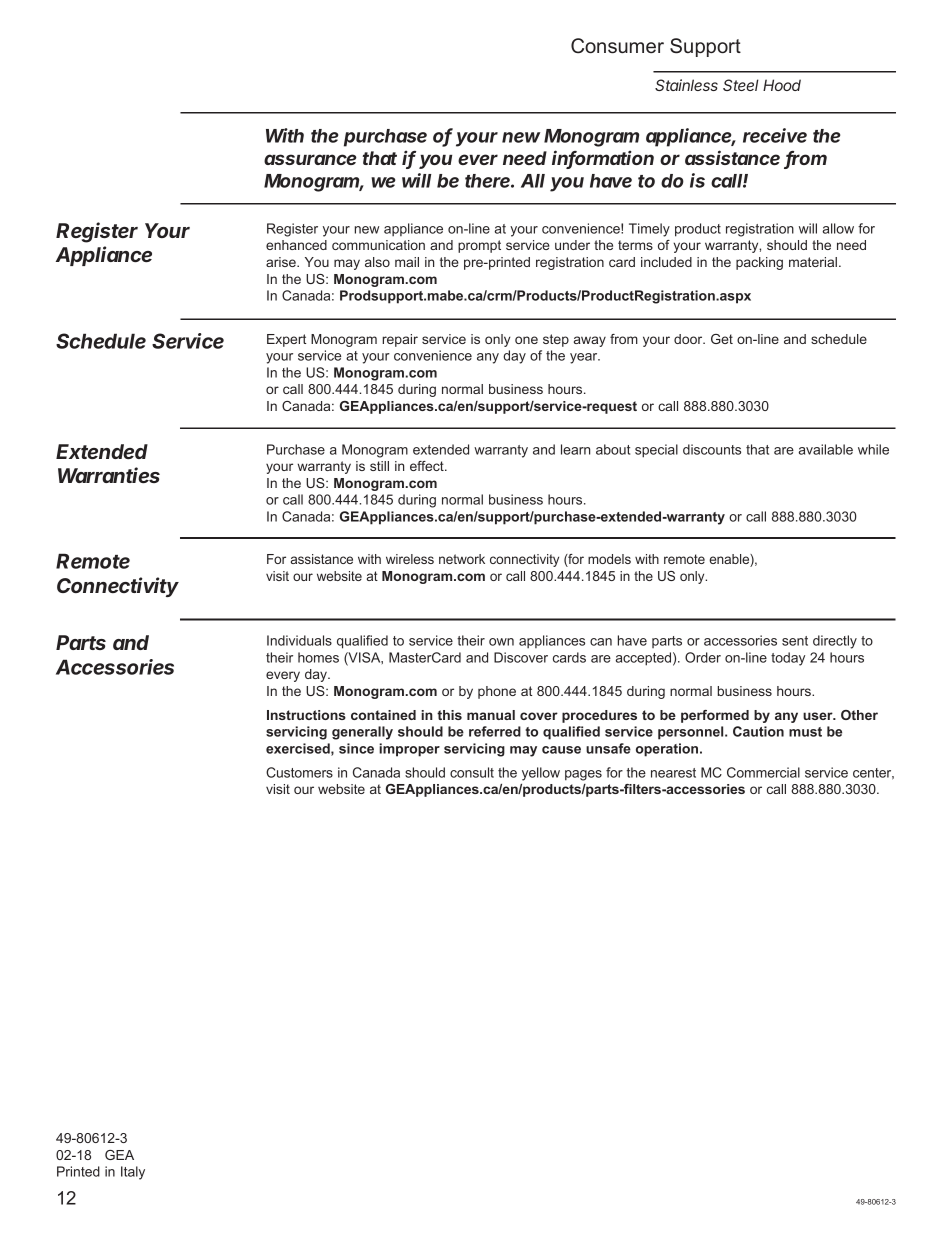  Describe the element at coordinates (795, 641) in the image. I see `sent` at that location.
